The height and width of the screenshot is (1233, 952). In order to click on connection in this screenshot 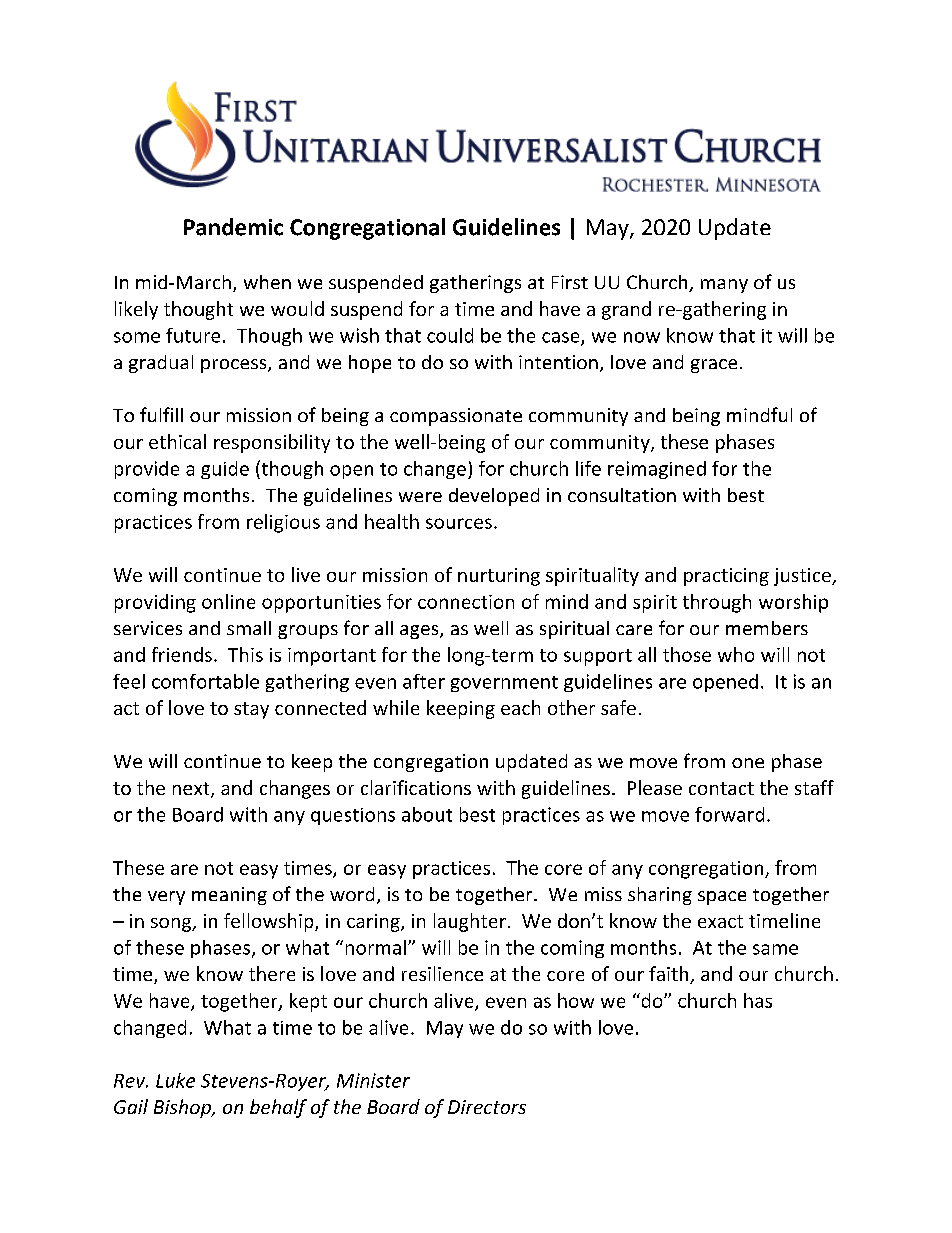, I will do `click(466, 602)`.
